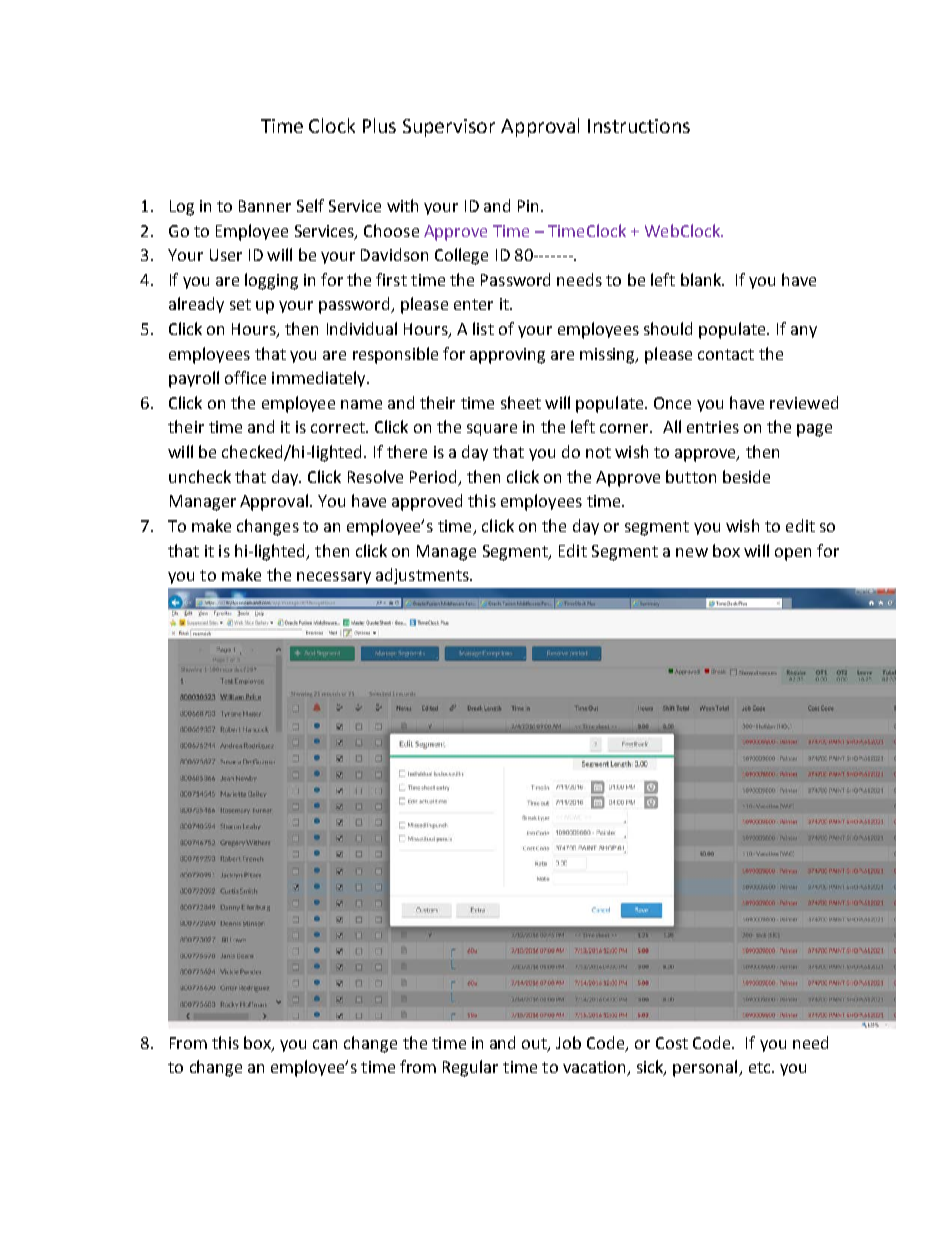  What do you see at coordinates (423, 576) in the screenshot?
I see `adjustments` at bounding box center [423, 576].
